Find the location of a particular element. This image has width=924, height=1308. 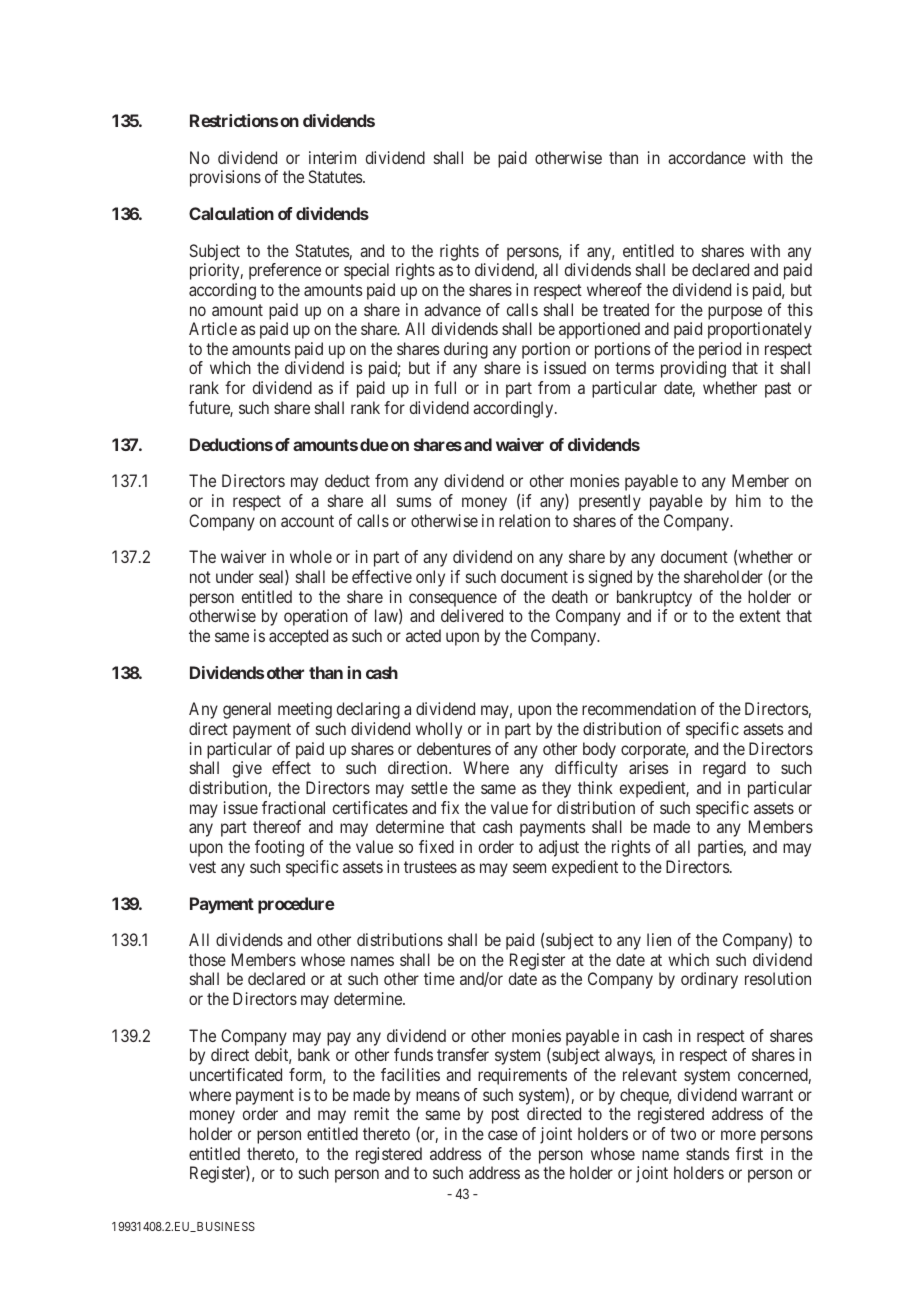

more is located at coordinates (738, 1135).
